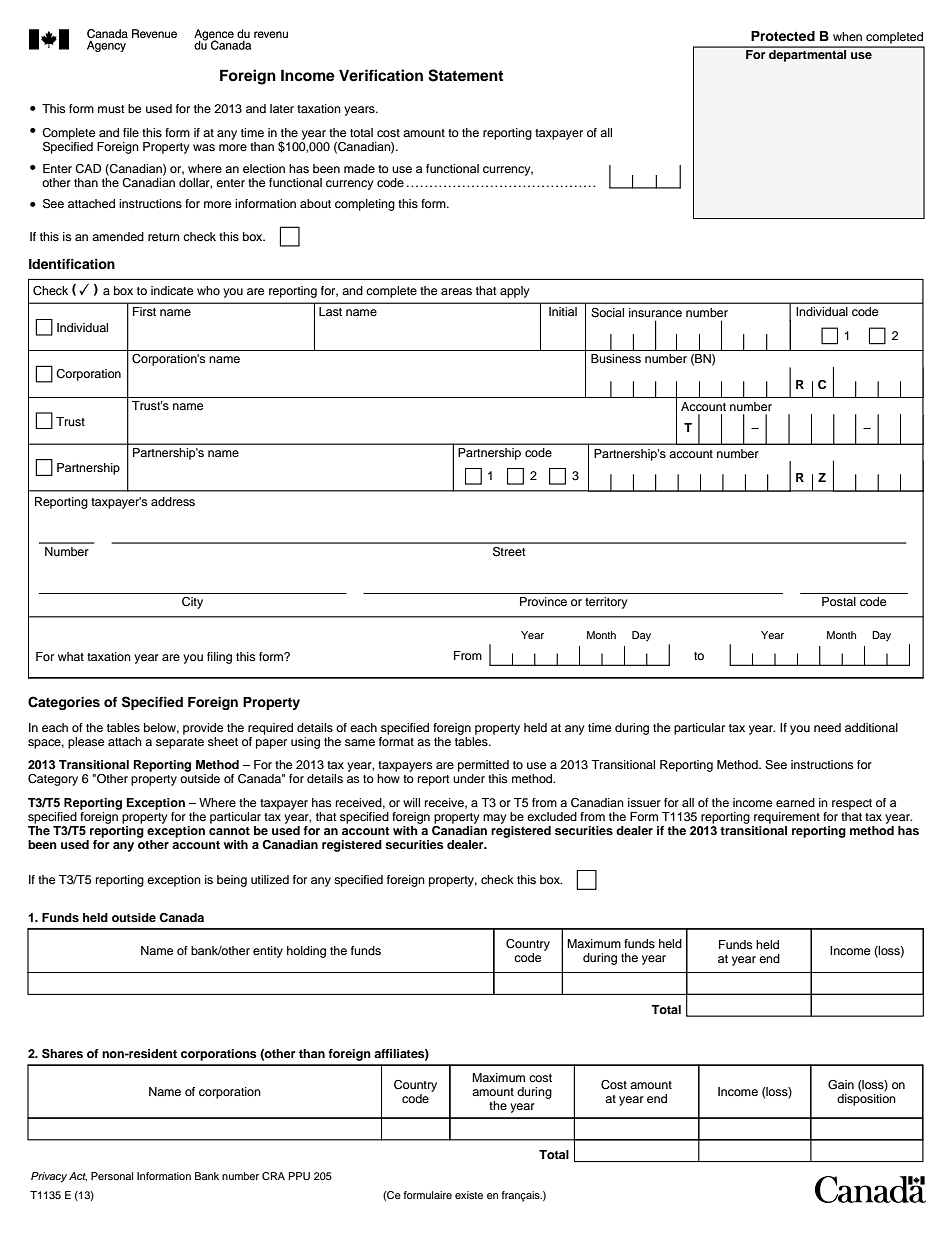  I want to click on Province, so click(543, 601).
